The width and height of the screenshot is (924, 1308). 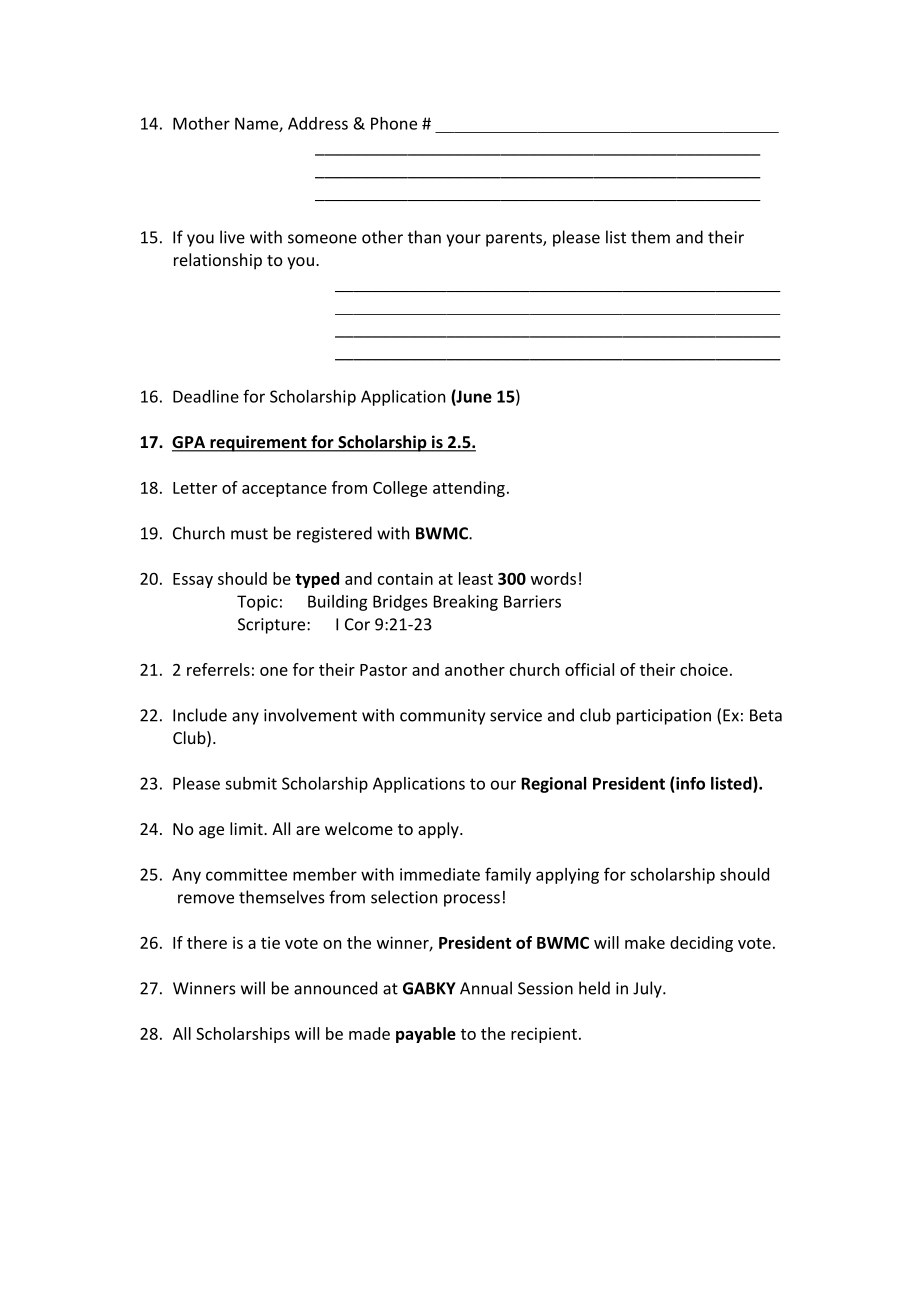 What do you see at coordinates (394, 123) in the screenshot?
I see `Phone` at bounding box center [394, 123].
